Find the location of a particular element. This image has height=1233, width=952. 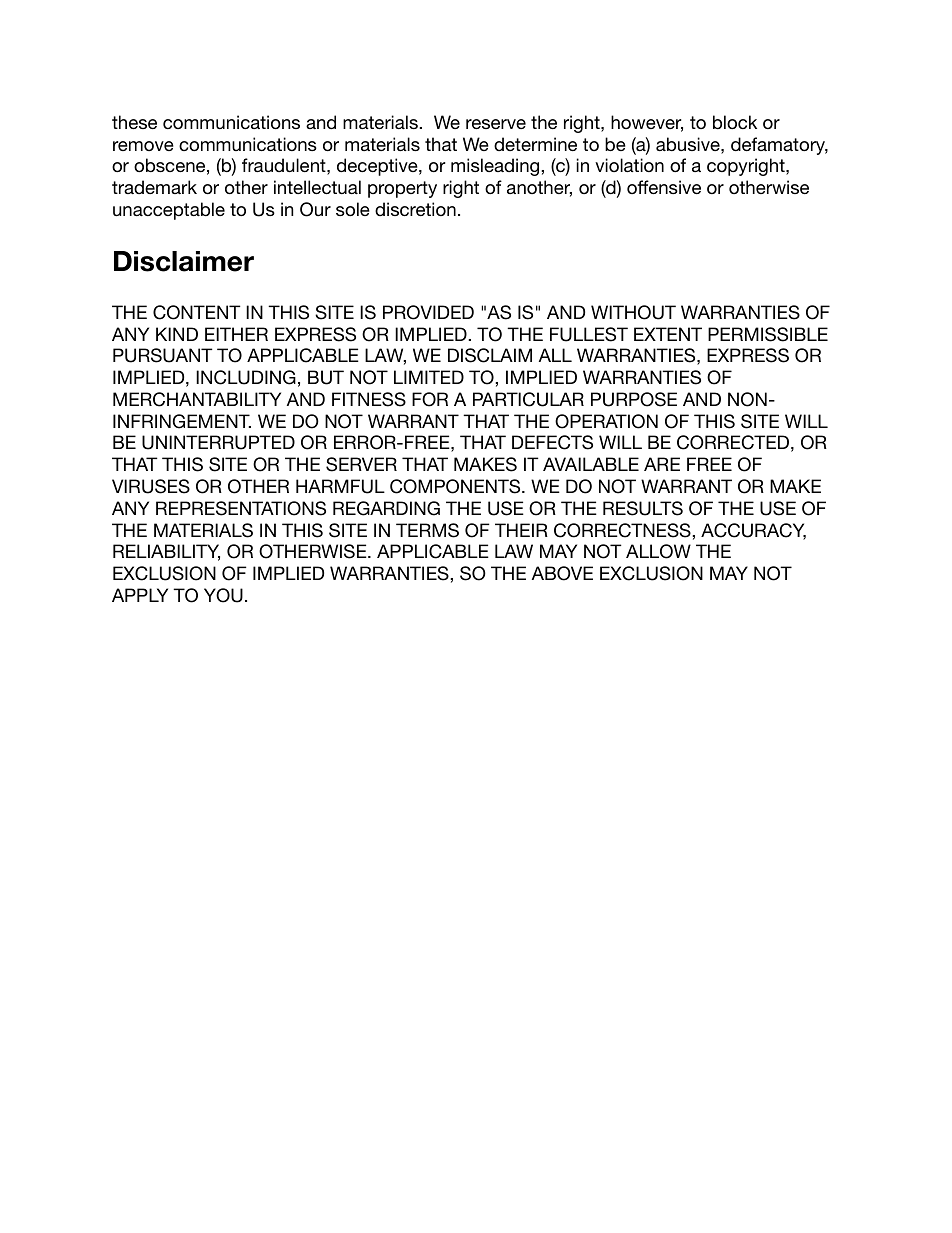

ARE is located at coordinates (662, 464).
